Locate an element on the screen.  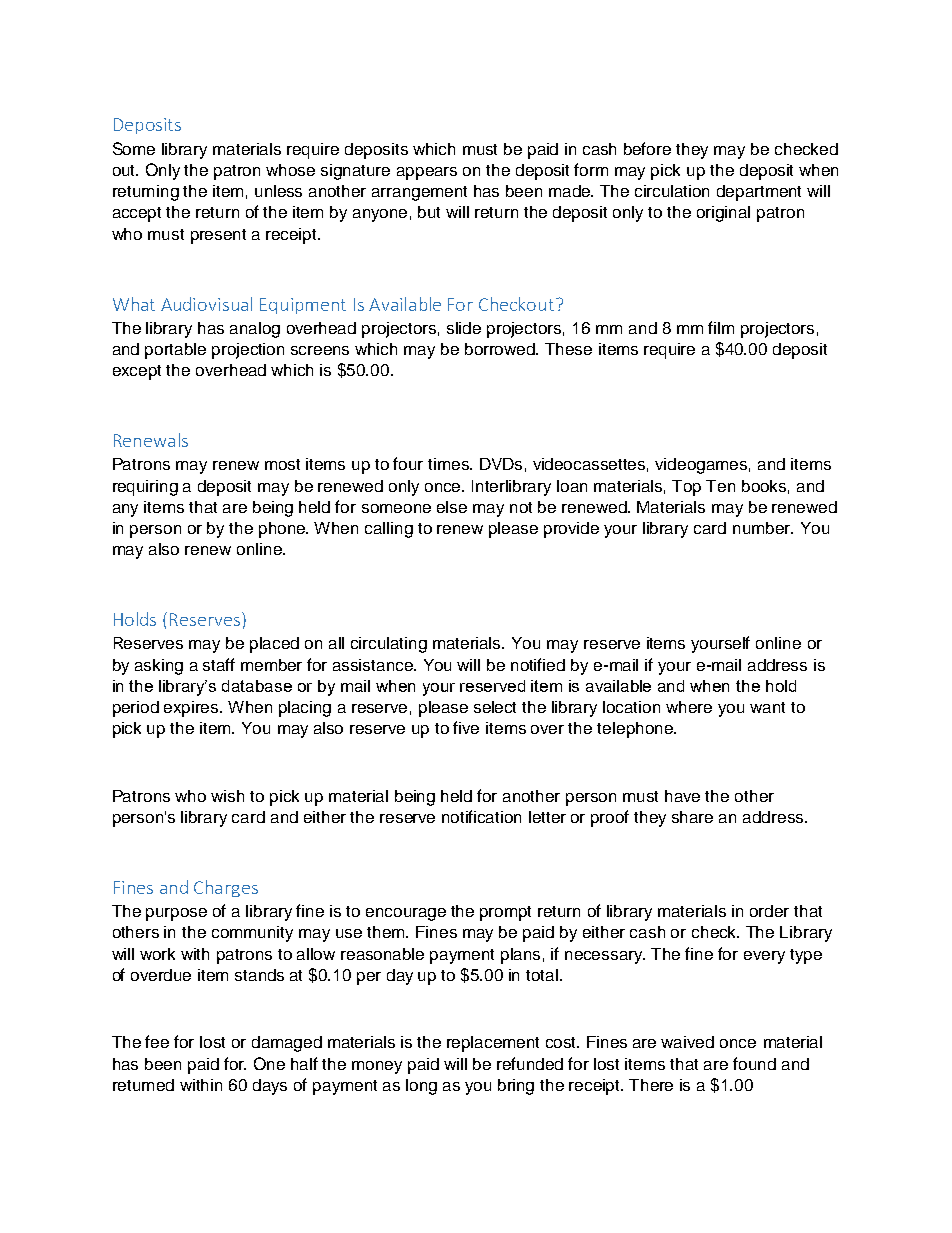
where is located at coordinates (689, 707).
